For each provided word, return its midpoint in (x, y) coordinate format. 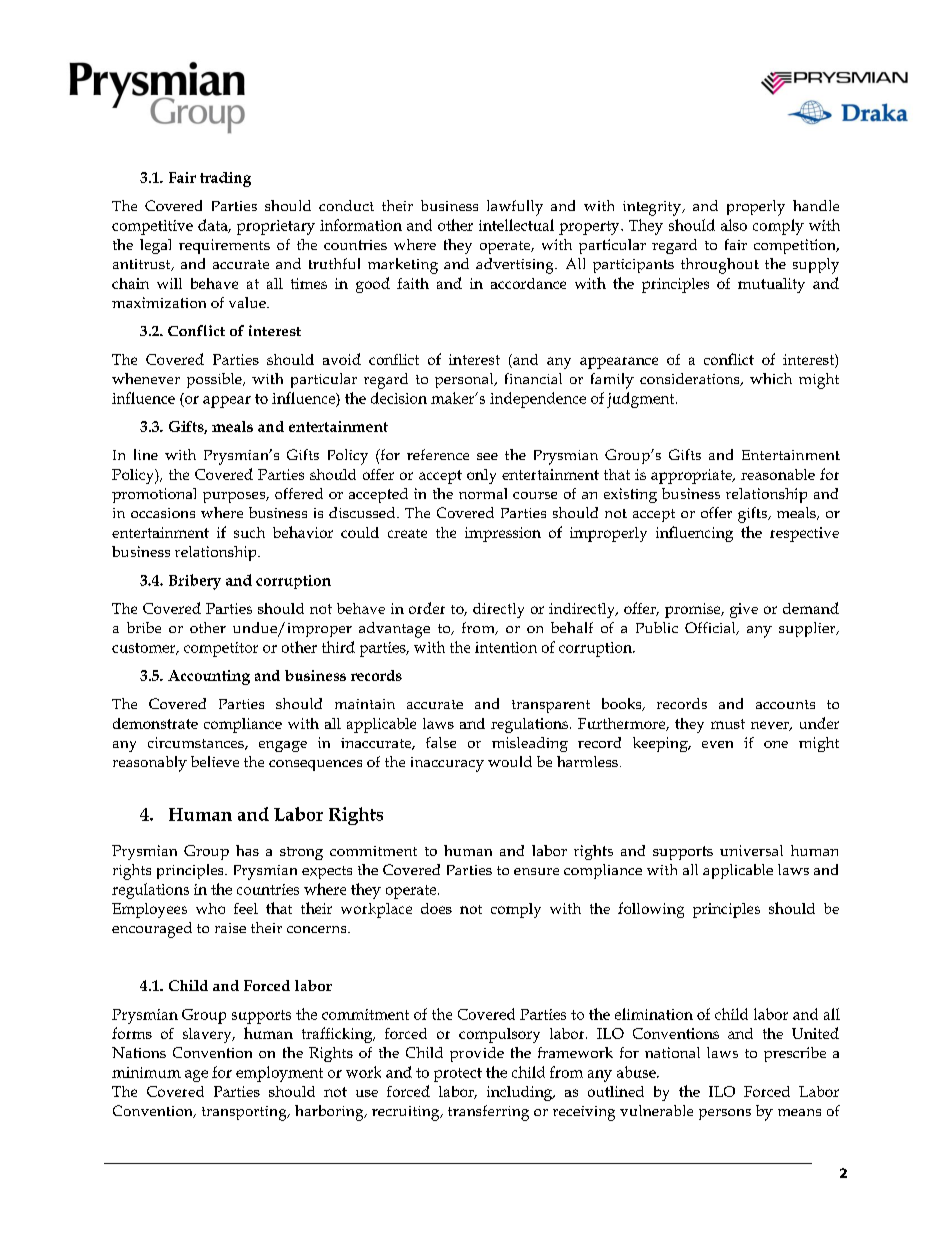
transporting (245, 1113)
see (487, 456)
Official (711, 628)
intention (506, 647)
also (734, 225)
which (771, 378)
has (247, 850)
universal (751, 850)
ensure (536, 871)
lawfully (515, 208)
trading (225, 179)
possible (215, 380)
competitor (221, 649)
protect (458, 1075)
